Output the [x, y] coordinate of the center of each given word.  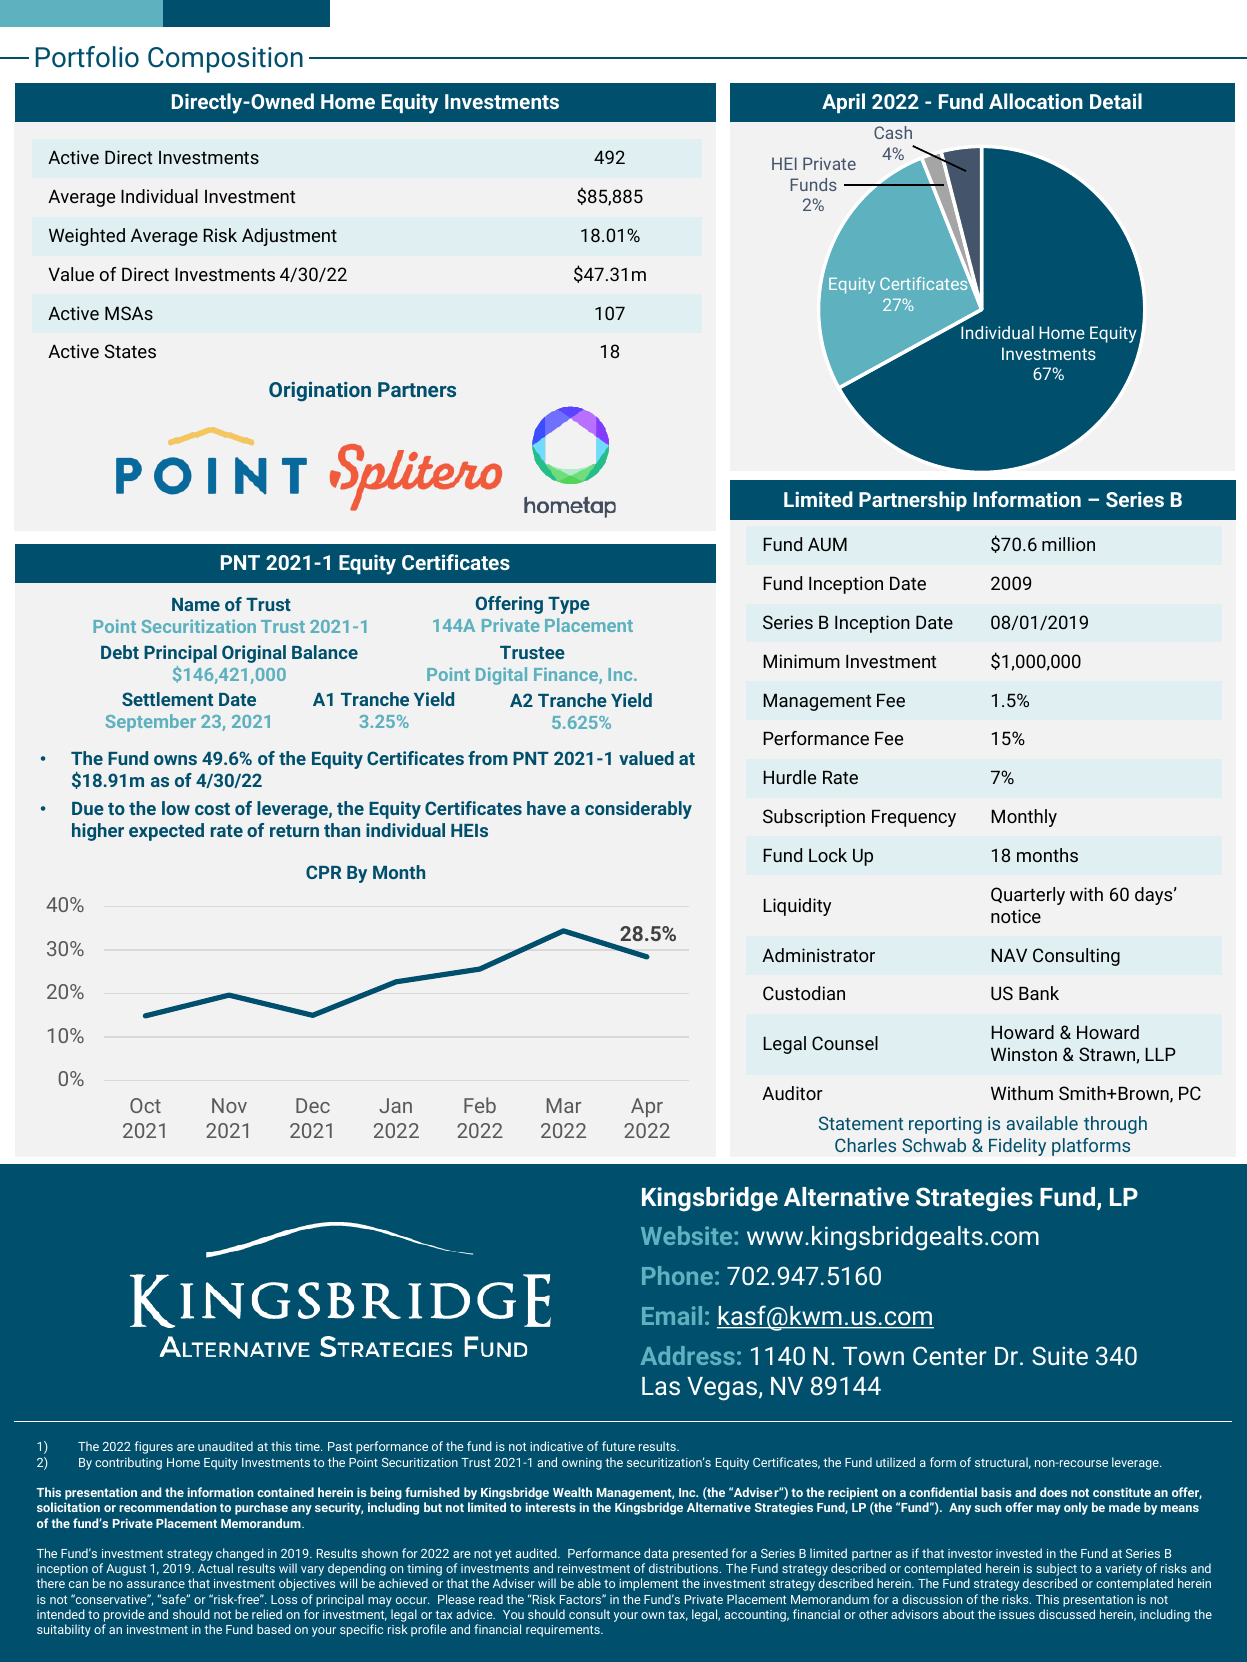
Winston [1024, 1054]
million [1068, 544]
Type [569, 605]
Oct [145, 1105]
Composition [225, 60]
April [843, 103]
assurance [156, 1584]
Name [196, 604]
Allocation [1036, 101]
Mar [564, 1105]
